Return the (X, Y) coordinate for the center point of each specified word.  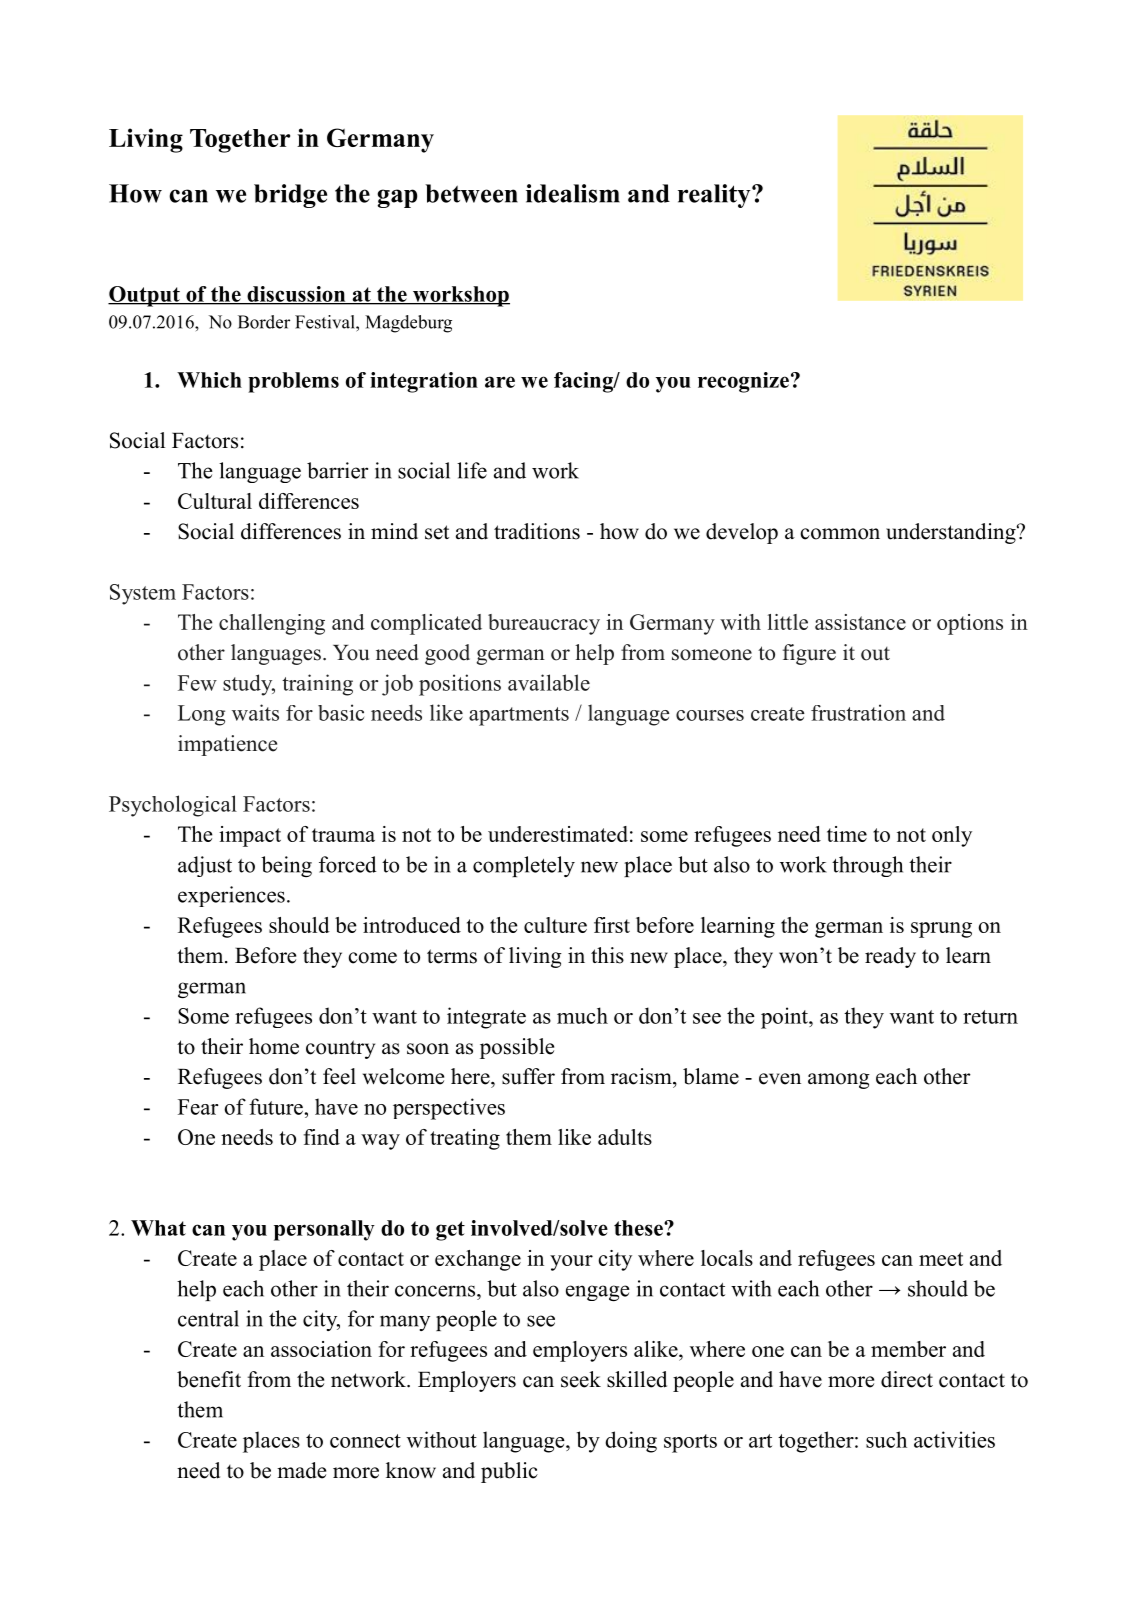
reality (715, 196)
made (301, 1470)
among (839, 1081)
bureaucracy (544, 624)
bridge (290, 196)
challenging (272, 624)
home (274, 1046)
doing (631, 1442)
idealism (573, 193)
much (582, 1015)
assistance (860, 622)
